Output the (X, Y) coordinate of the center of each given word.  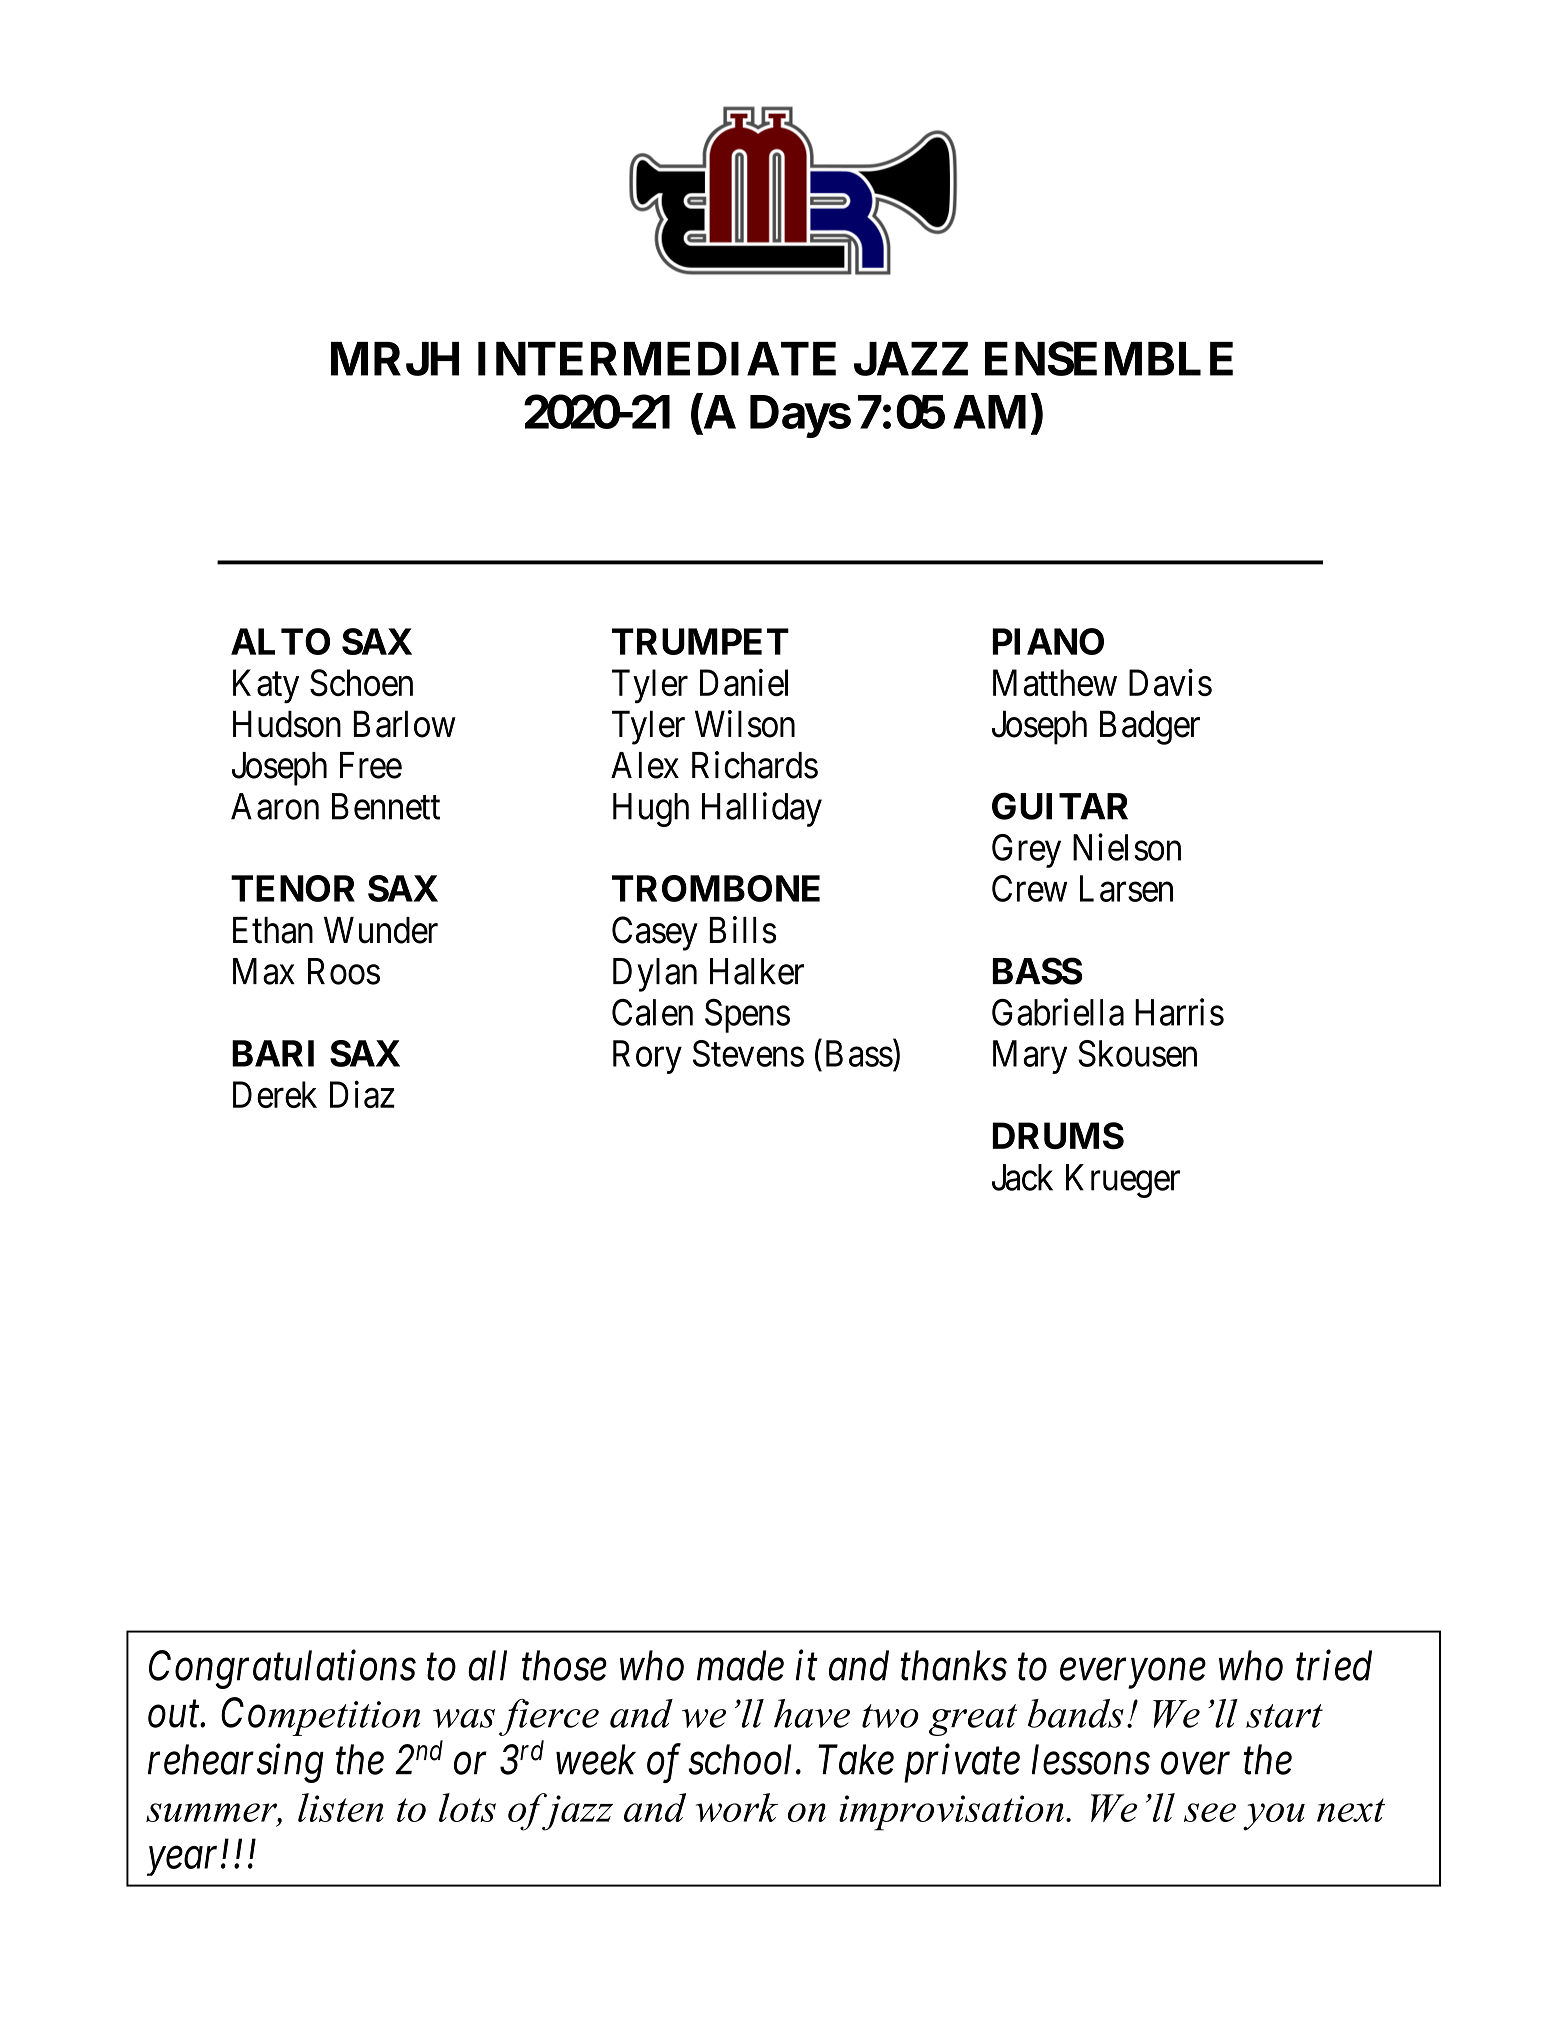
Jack (1022, 1177)
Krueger (1123, 1181)
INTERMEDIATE (657, 359)
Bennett (386, 806)
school (742, 1759)
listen (341, 1807)
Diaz (362, 1094)
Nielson (1127, 847)
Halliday (762, 809)
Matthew (1055, 682)
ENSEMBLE (1109, 358)
